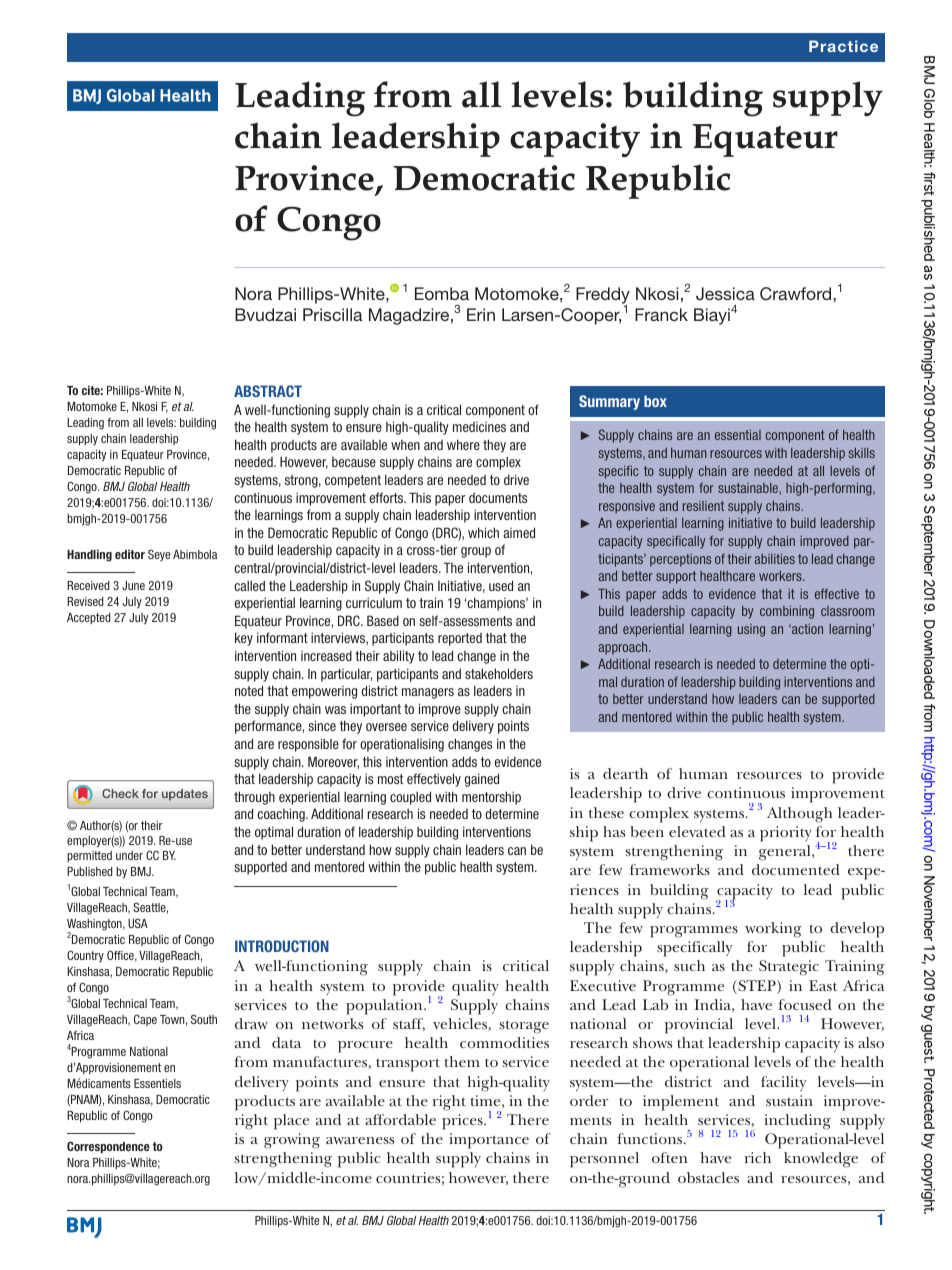  What do you see at coordinates (108, 1147) in the screenshot?
I see `Correspondence` at bounding box center [108, 1147].
